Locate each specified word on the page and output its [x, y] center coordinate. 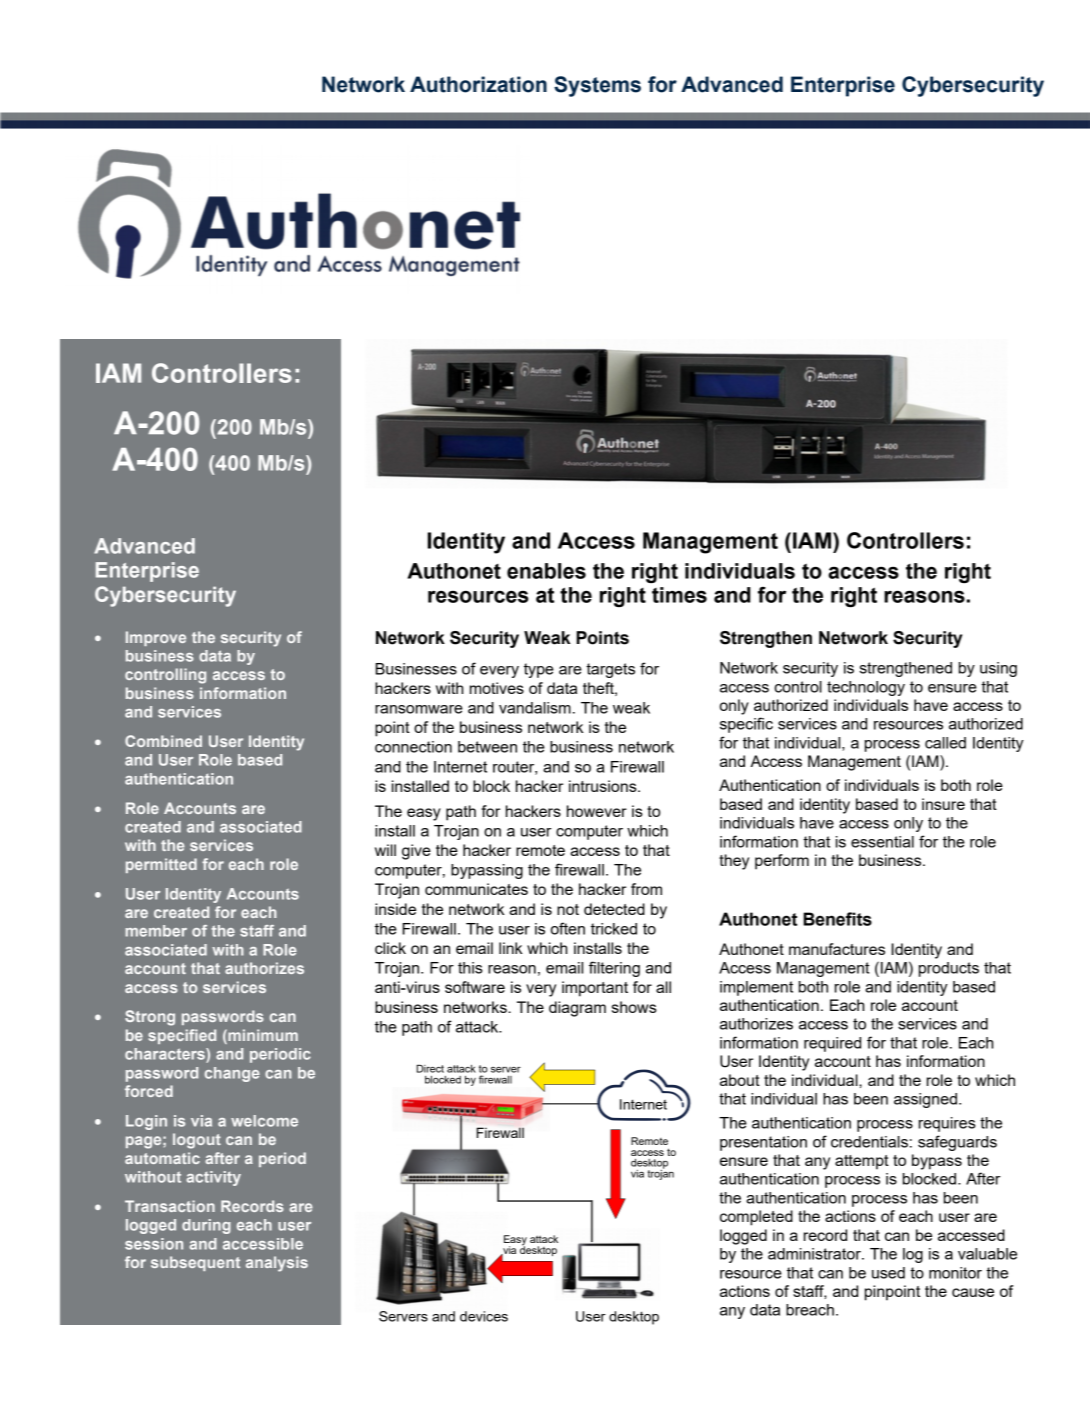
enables [546, 571]
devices [484, 1316]
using [998, 669]
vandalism [535, 708]
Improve [156, 638]
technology [866, 688]
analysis [277, 1264]
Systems [597, 86]
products [949, 969]
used [888, 1273]
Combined [163, 741]
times [679, 595]
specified [182, 1036]
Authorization [478, 84]
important [595, 989]
